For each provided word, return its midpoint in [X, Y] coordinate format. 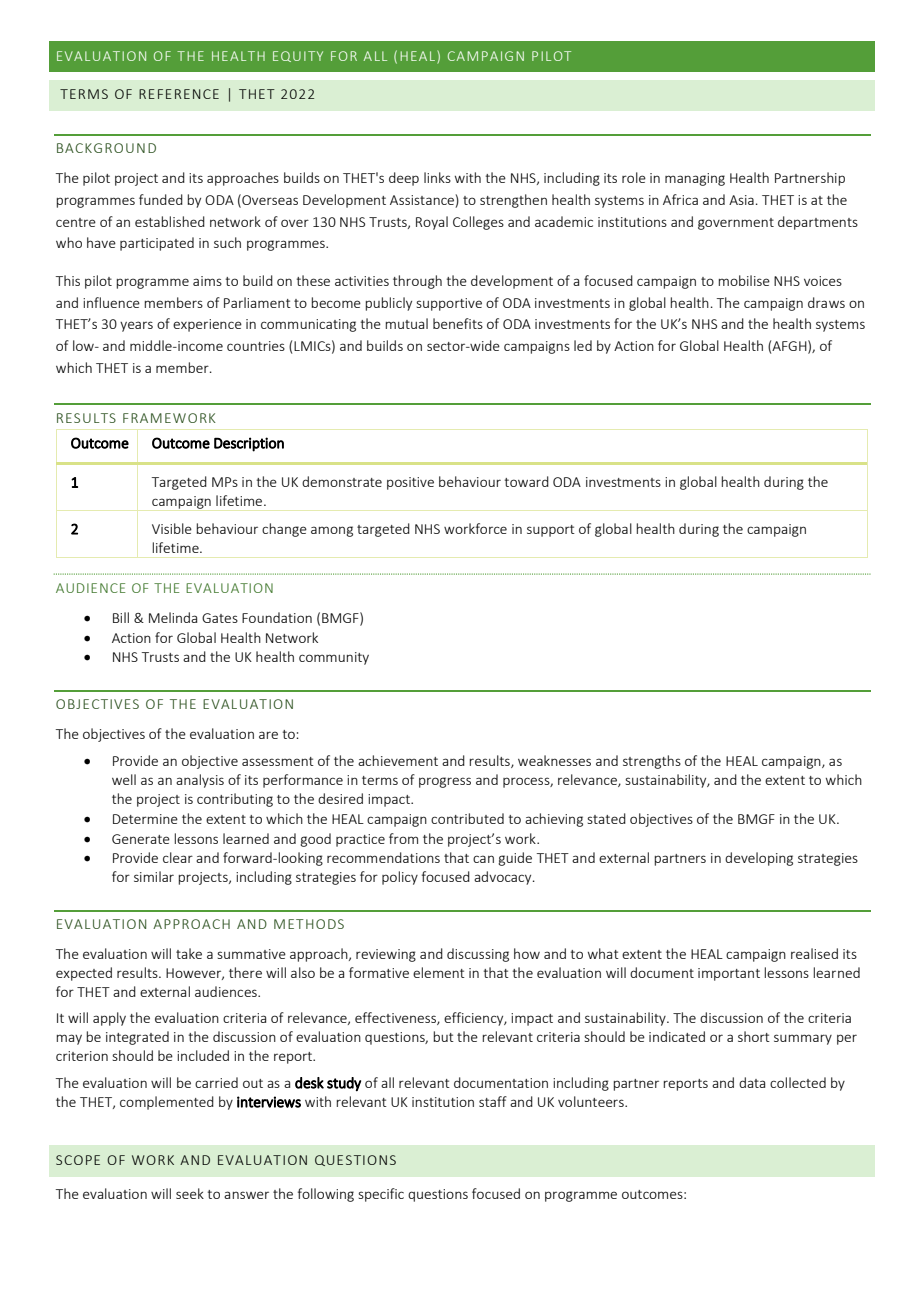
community [334, 658]
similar [154, 876]
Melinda [173, 617]
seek [190, 1193]
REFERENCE [179, 94]
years [136, 326]
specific [381, 1195]
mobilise [744, 280]
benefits [458, 323]
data [752, 1082]
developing [759, 859]
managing [695, 179]
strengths [652, 762]
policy [400, 878]
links [437, 177]
